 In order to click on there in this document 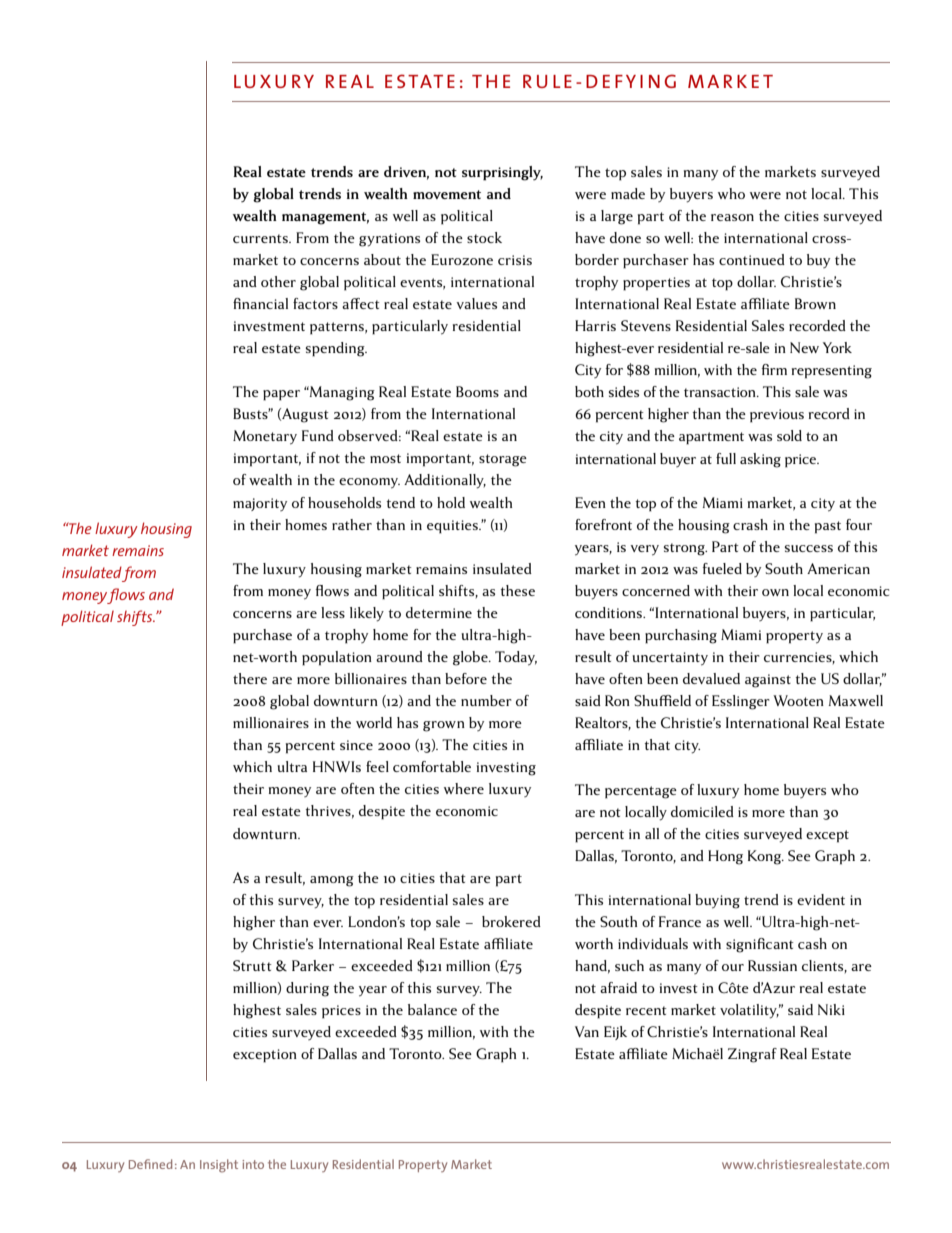, I will do `click(250, 678)`.
